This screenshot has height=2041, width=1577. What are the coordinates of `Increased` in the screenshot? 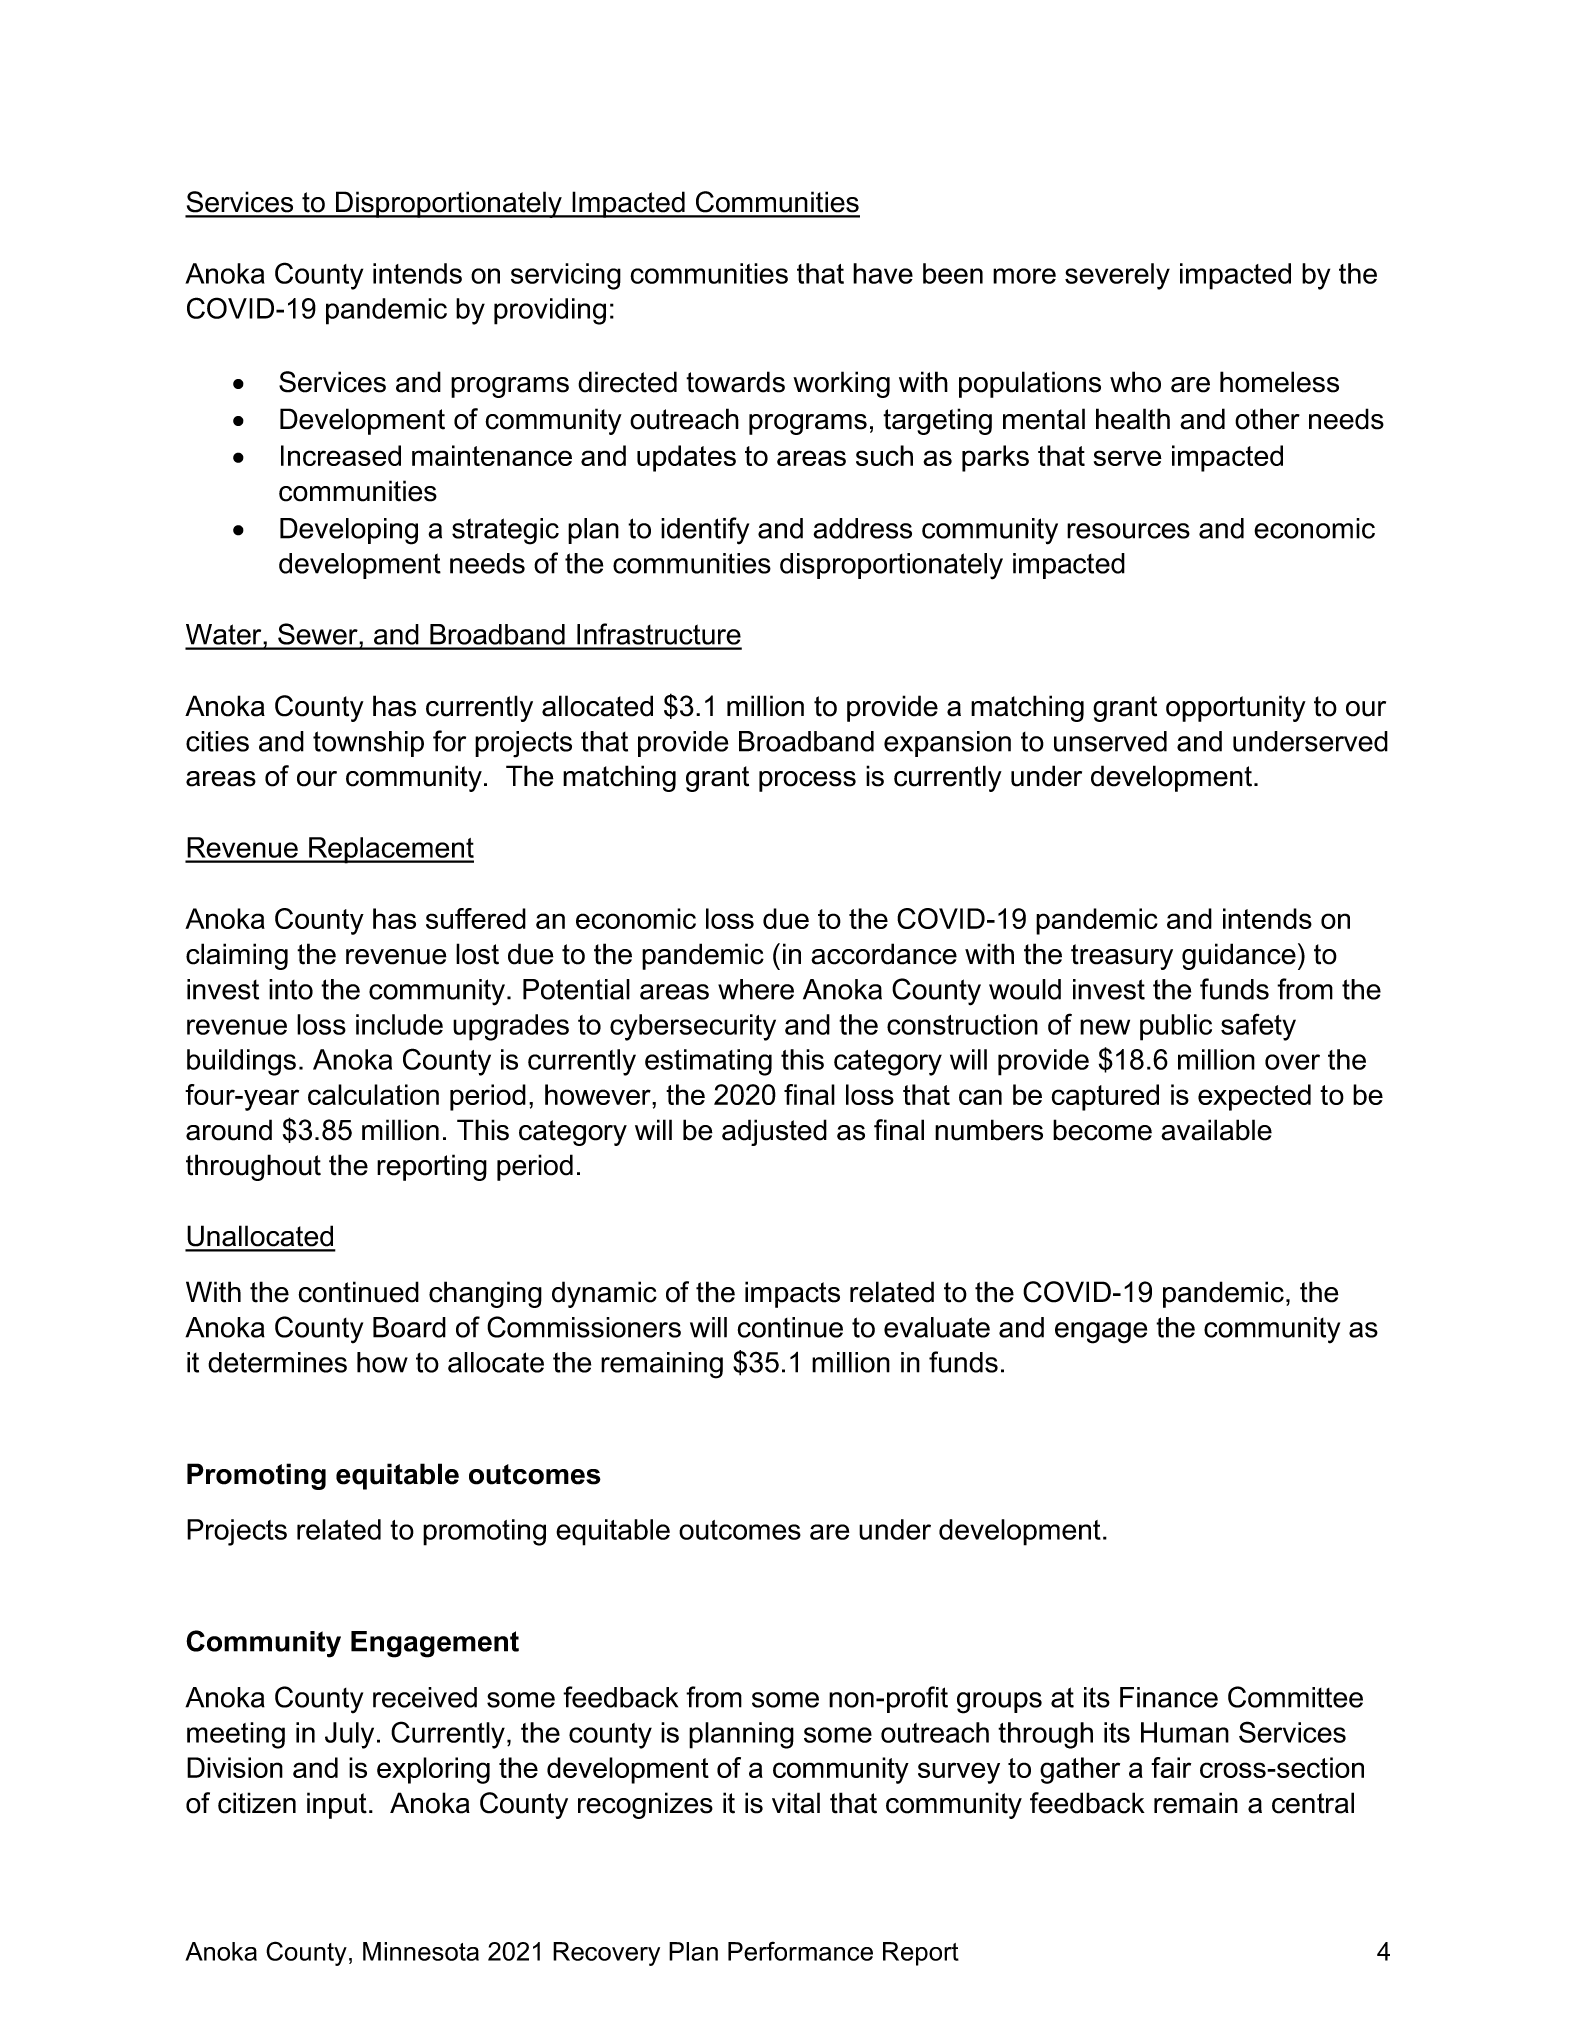 It's located at (341, 455).
